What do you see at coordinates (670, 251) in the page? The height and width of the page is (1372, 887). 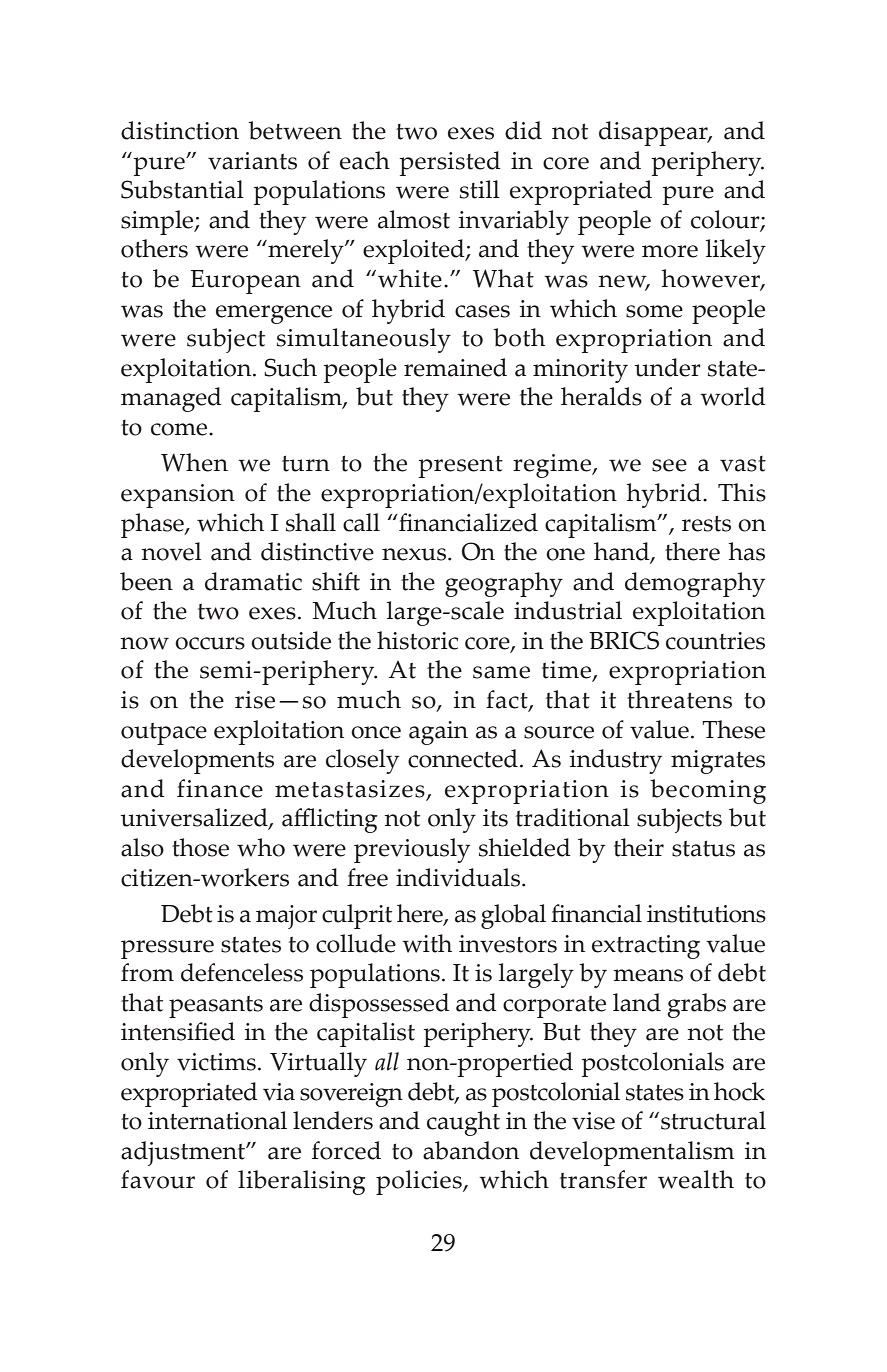 I see `more` at bounding box center [670, 251].
